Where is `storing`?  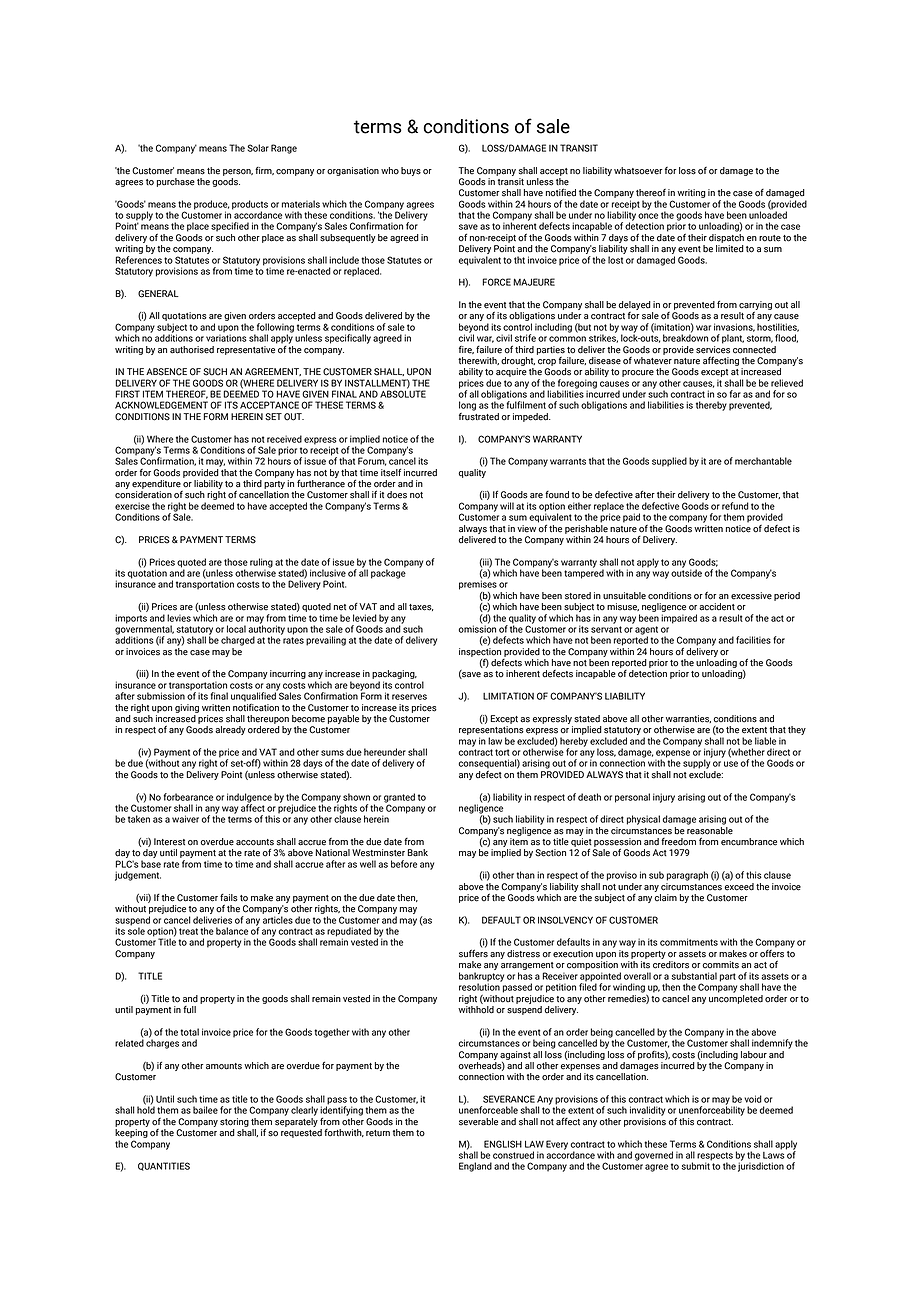
storing is located at coordinates (234, 1122).
